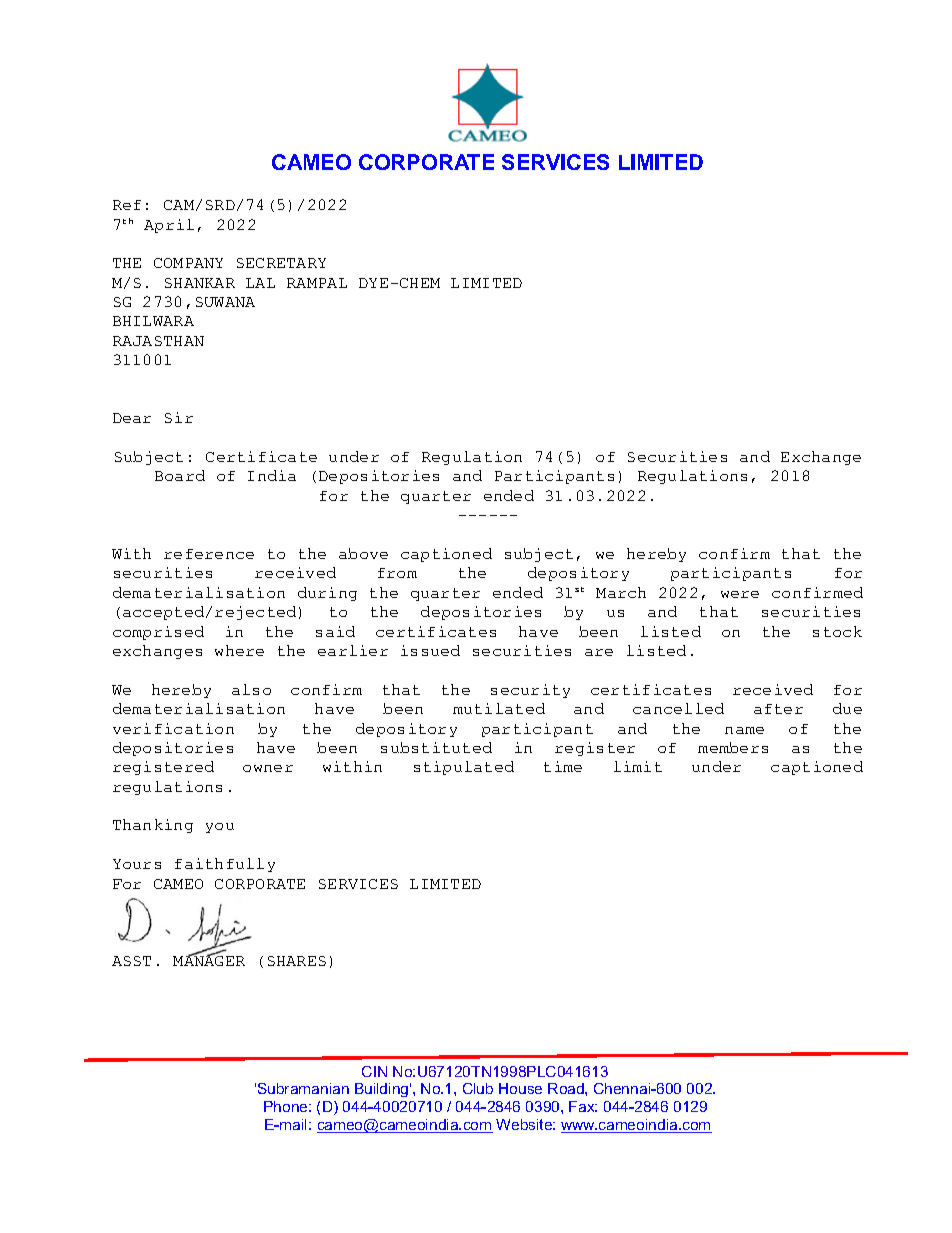  Describe the element at coordinates (530, 691) in the image. I see `security` at that location.
